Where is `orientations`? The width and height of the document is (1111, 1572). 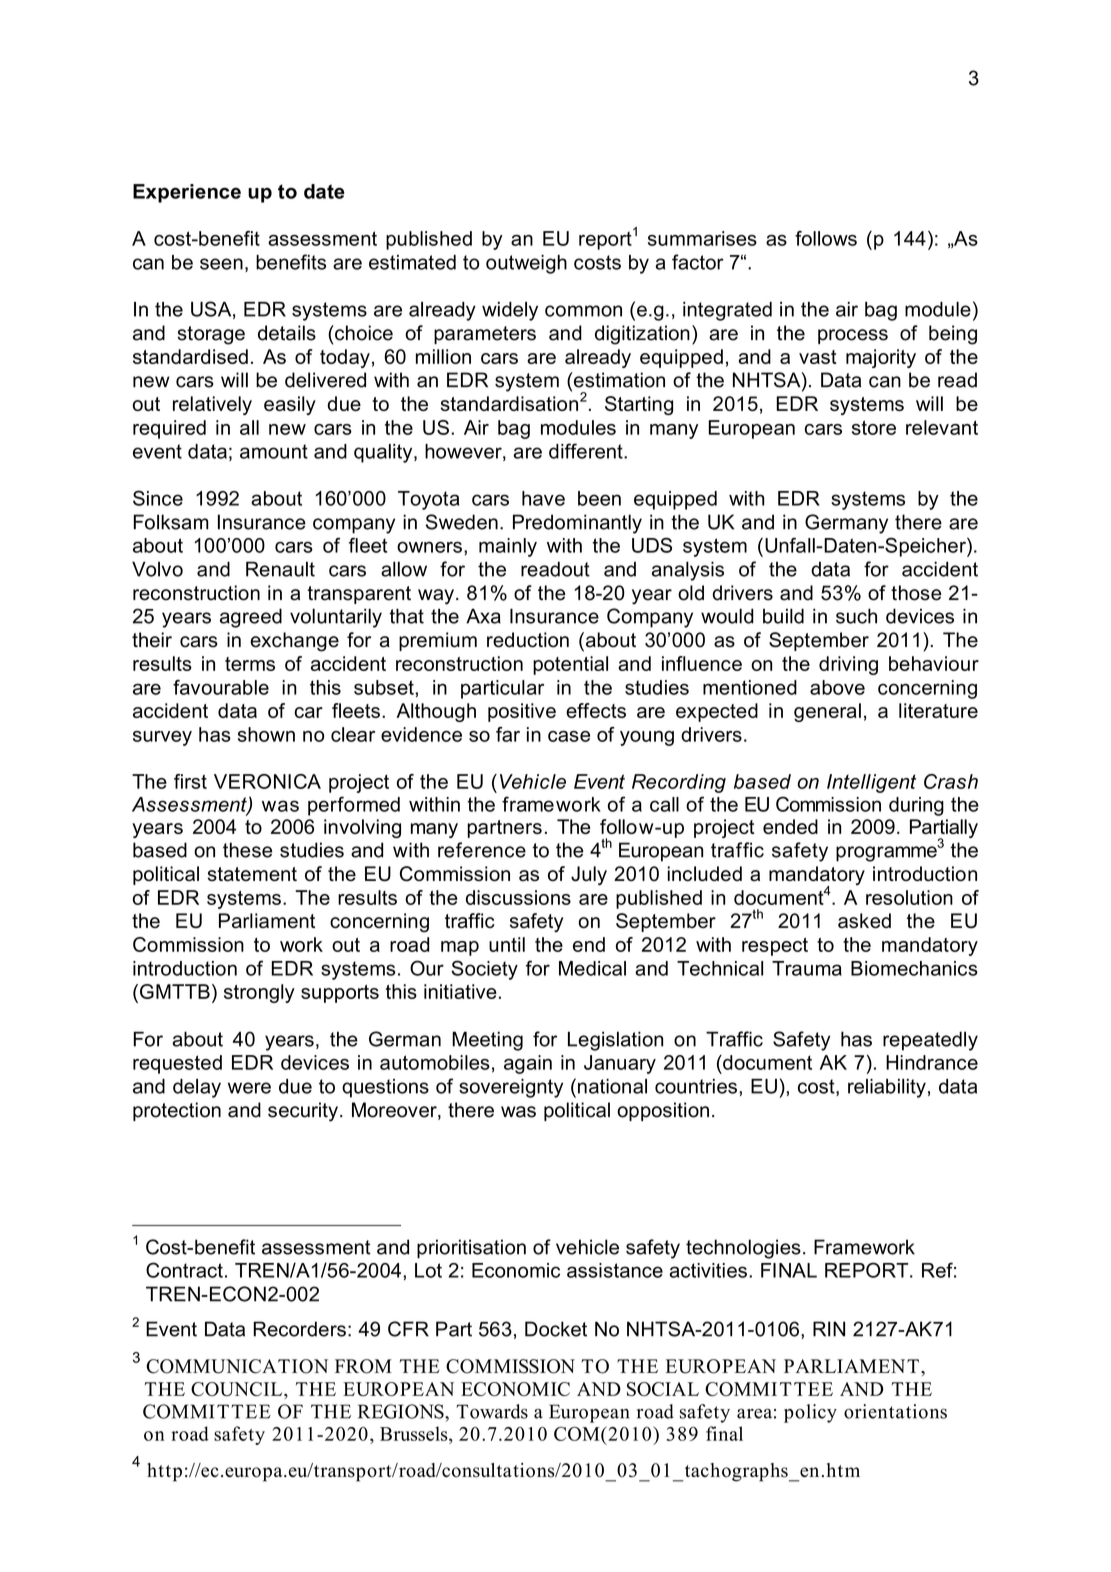 orientations is located at coordinates (895, 1411).
